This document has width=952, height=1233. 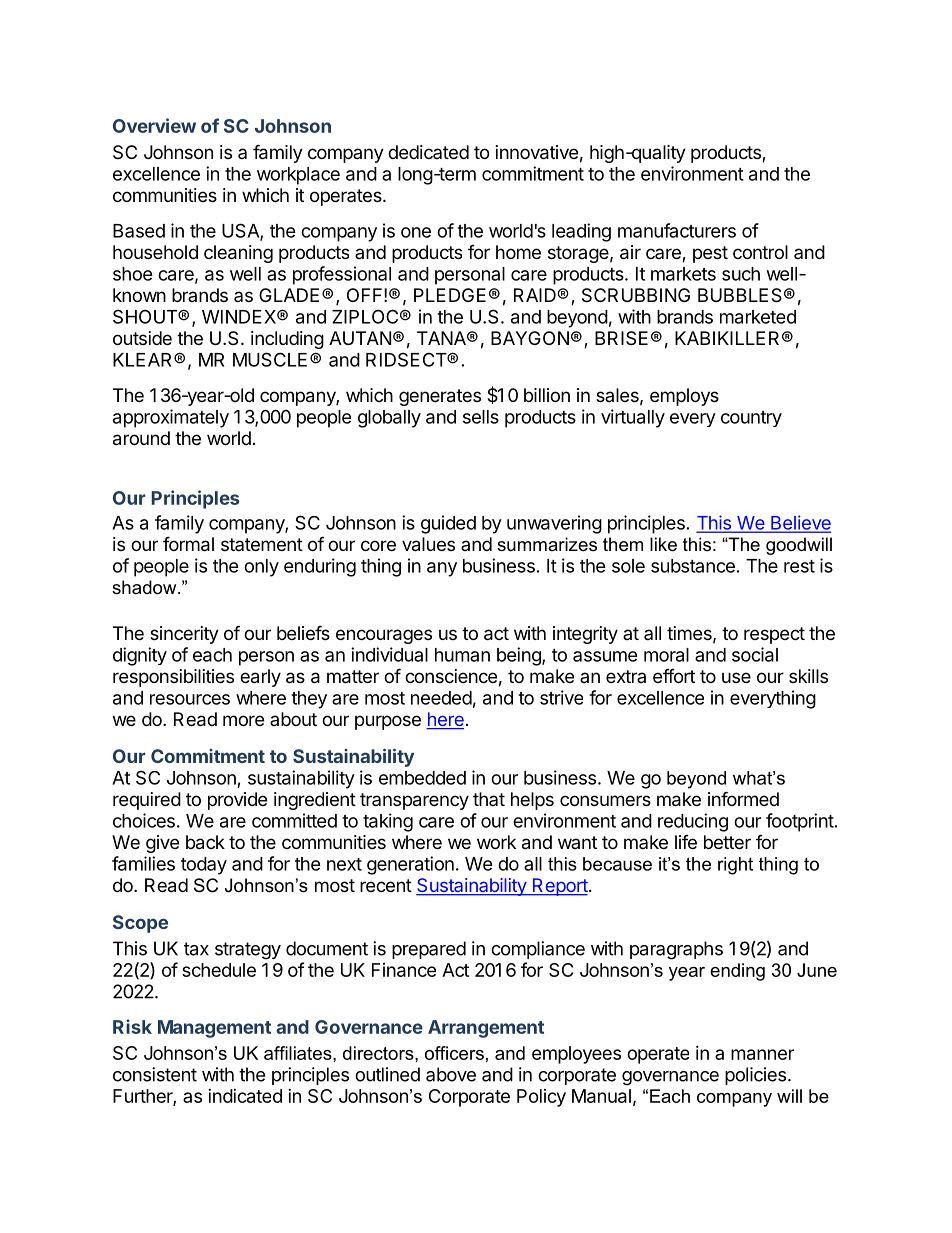 I want to click on manufacturers, so click(x=677, y=230).
